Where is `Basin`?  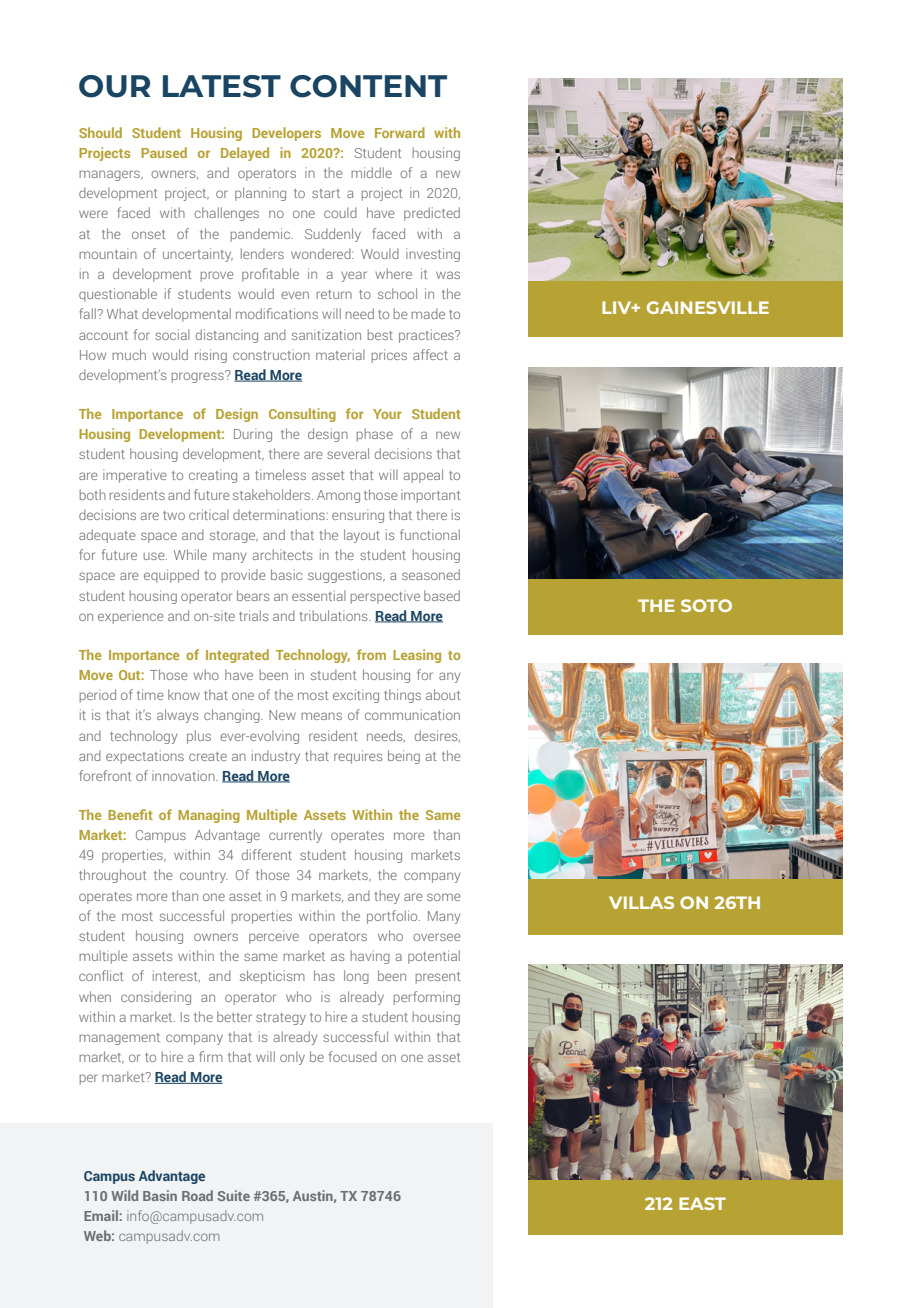 Basin is located at coordinates (160, 1195).
